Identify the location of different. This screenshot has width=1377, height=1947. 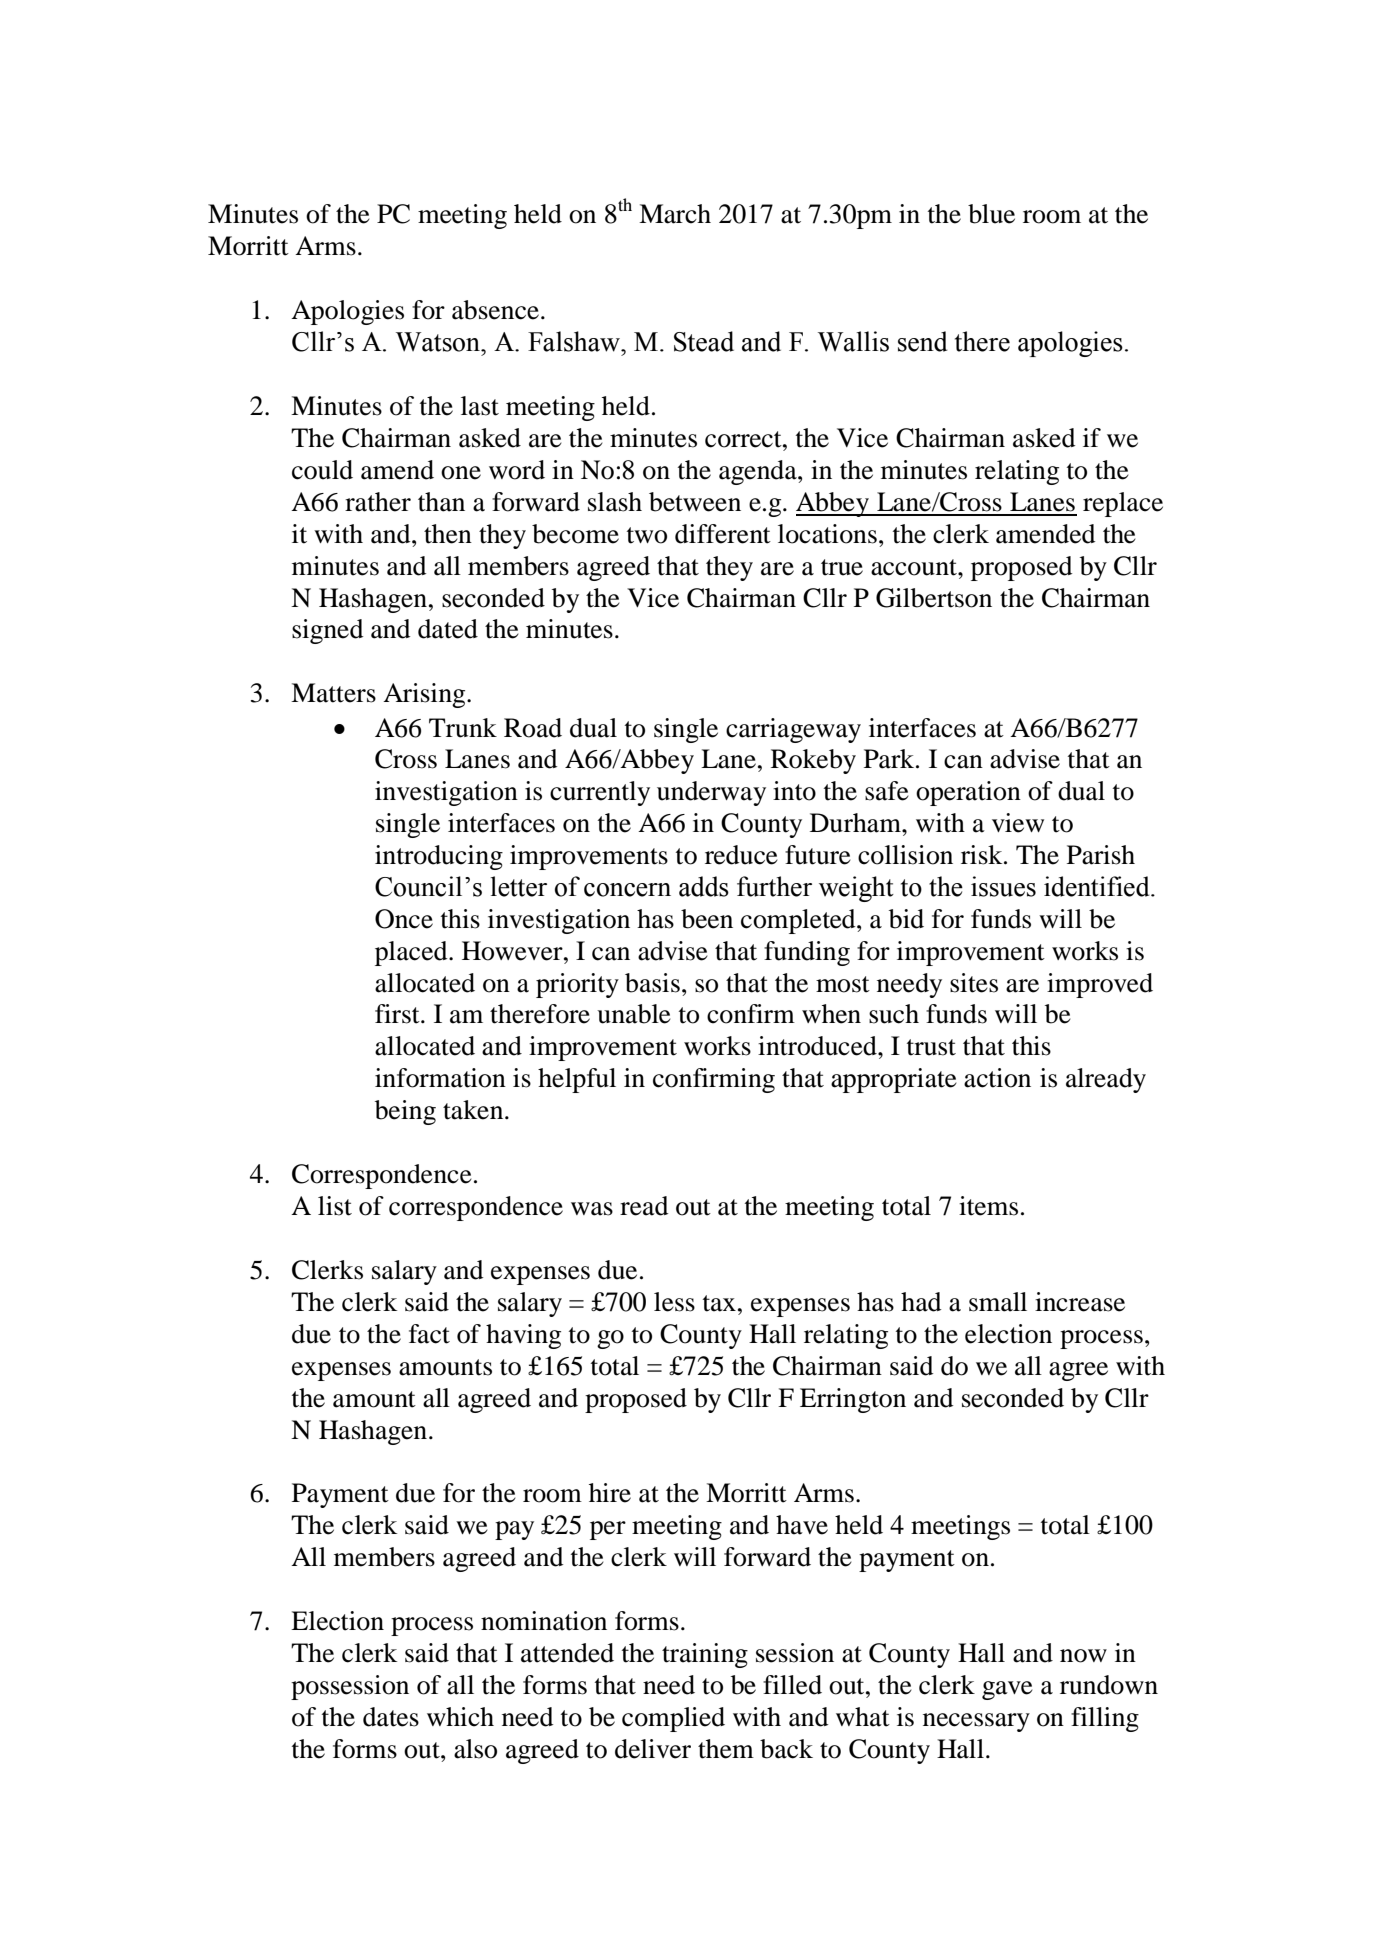
(723, 534).
